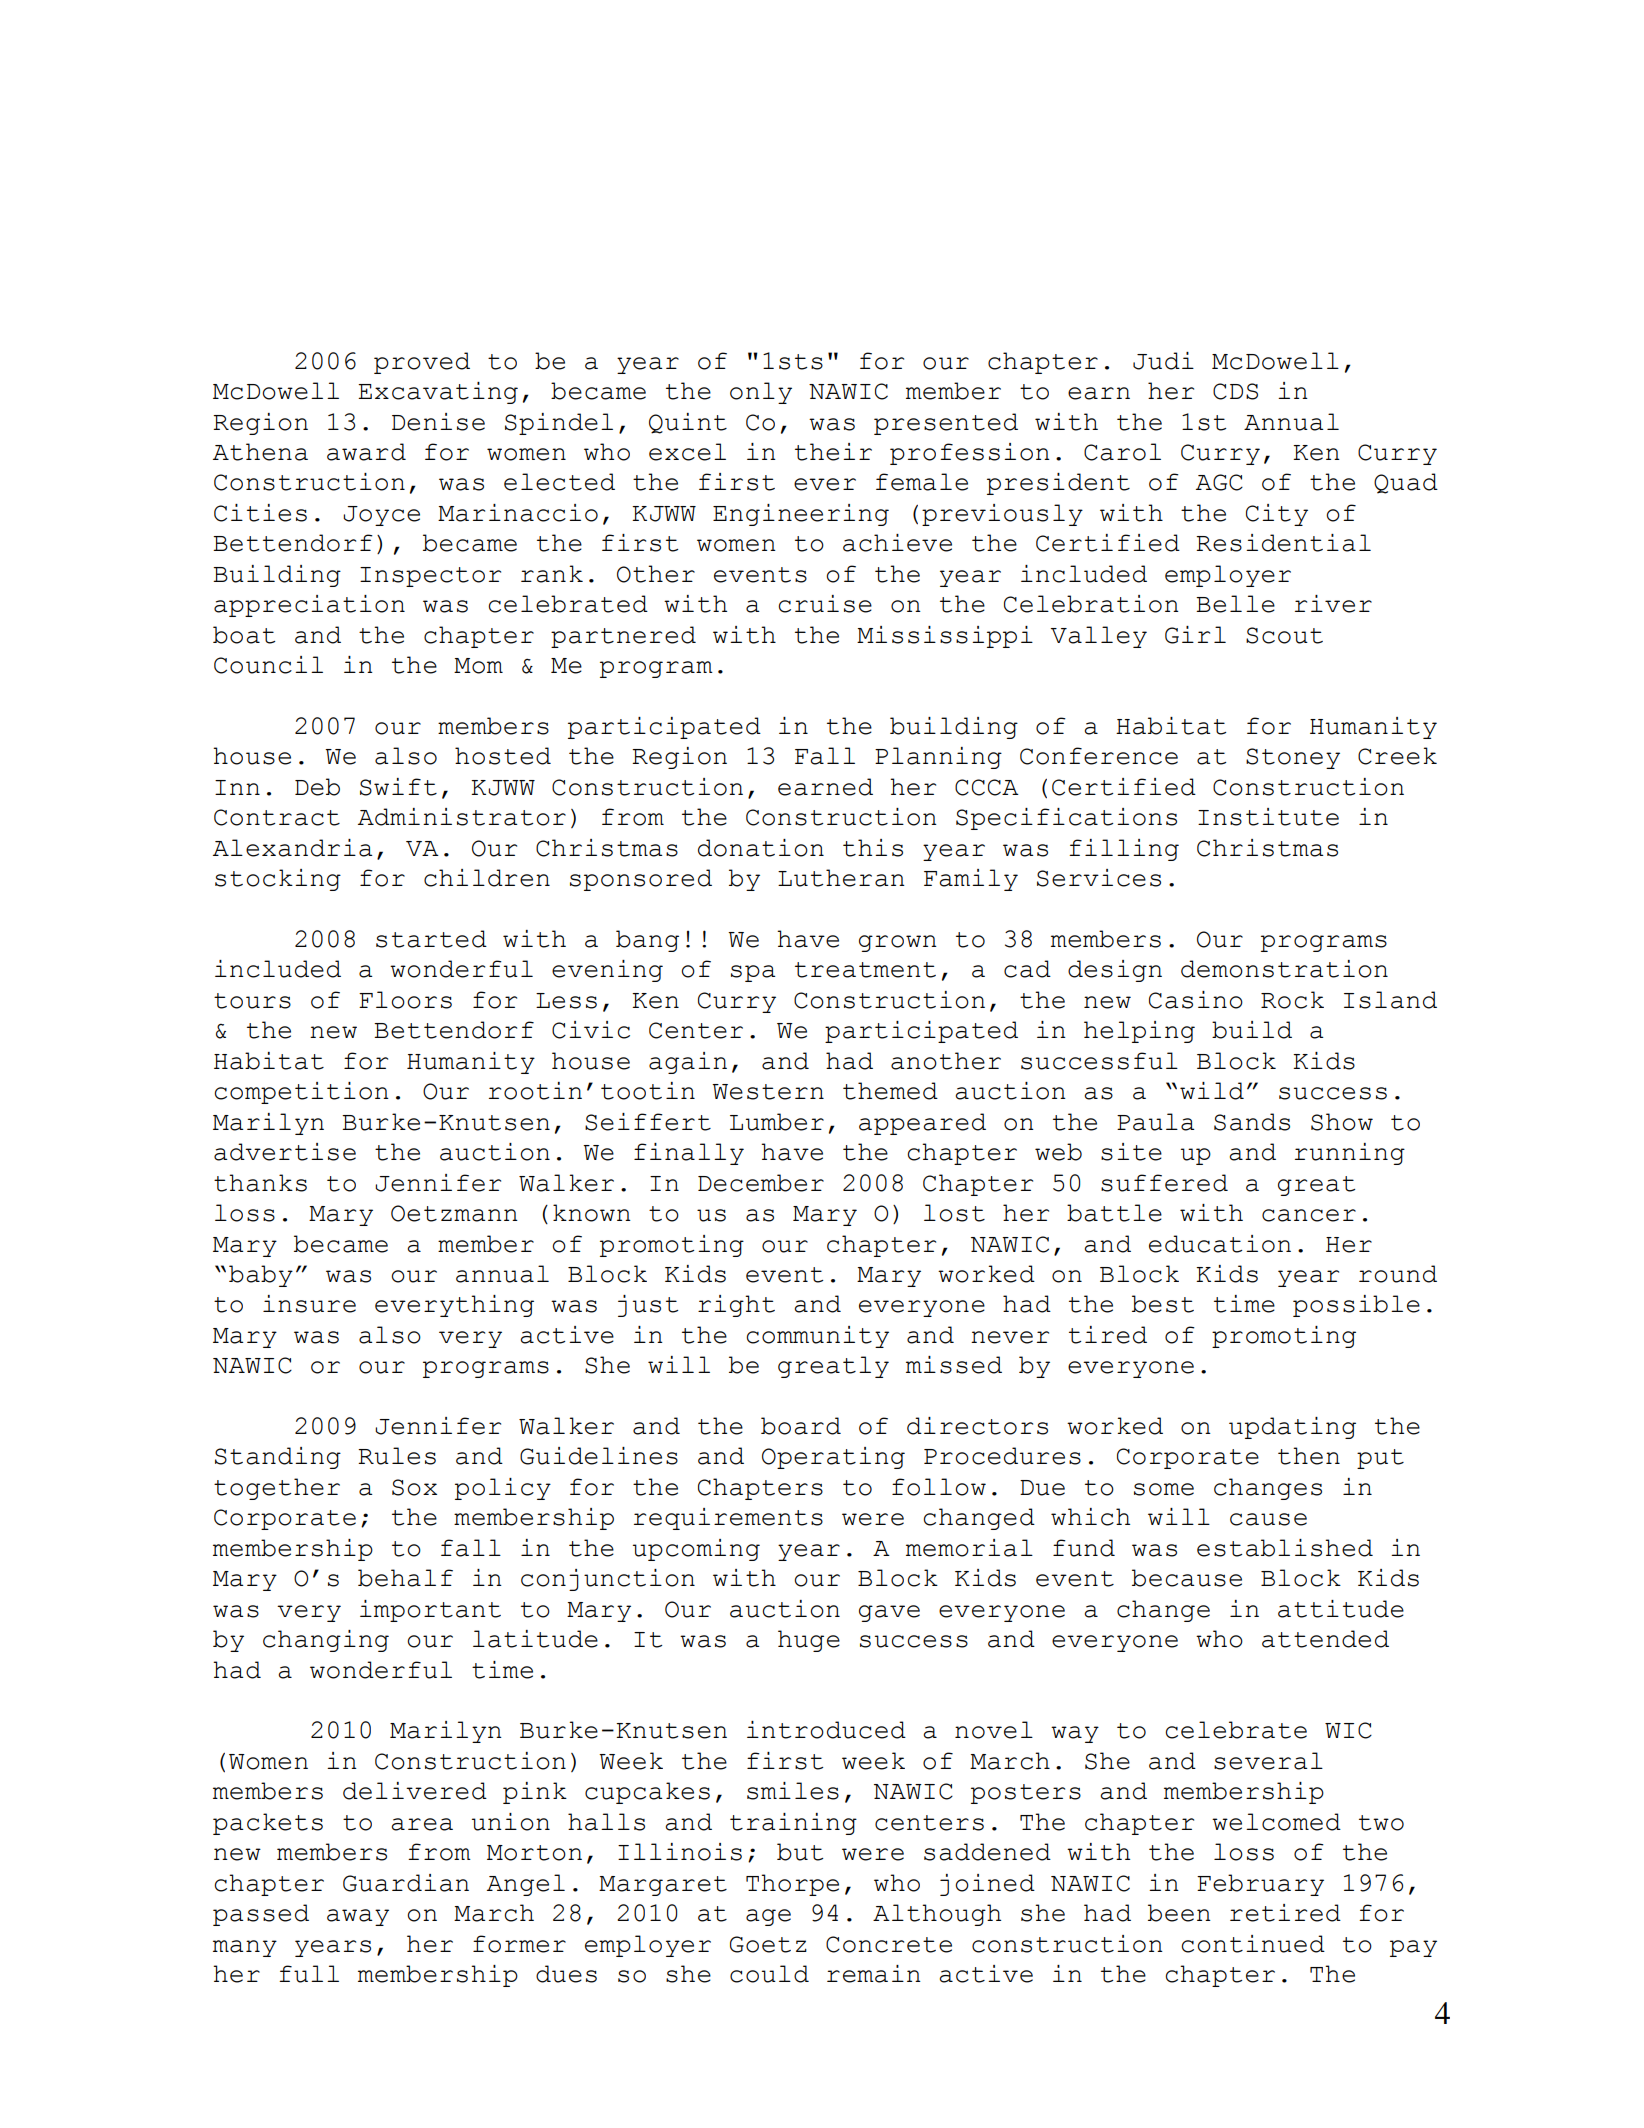  I want to click on Rules, so click(397, 1456).
